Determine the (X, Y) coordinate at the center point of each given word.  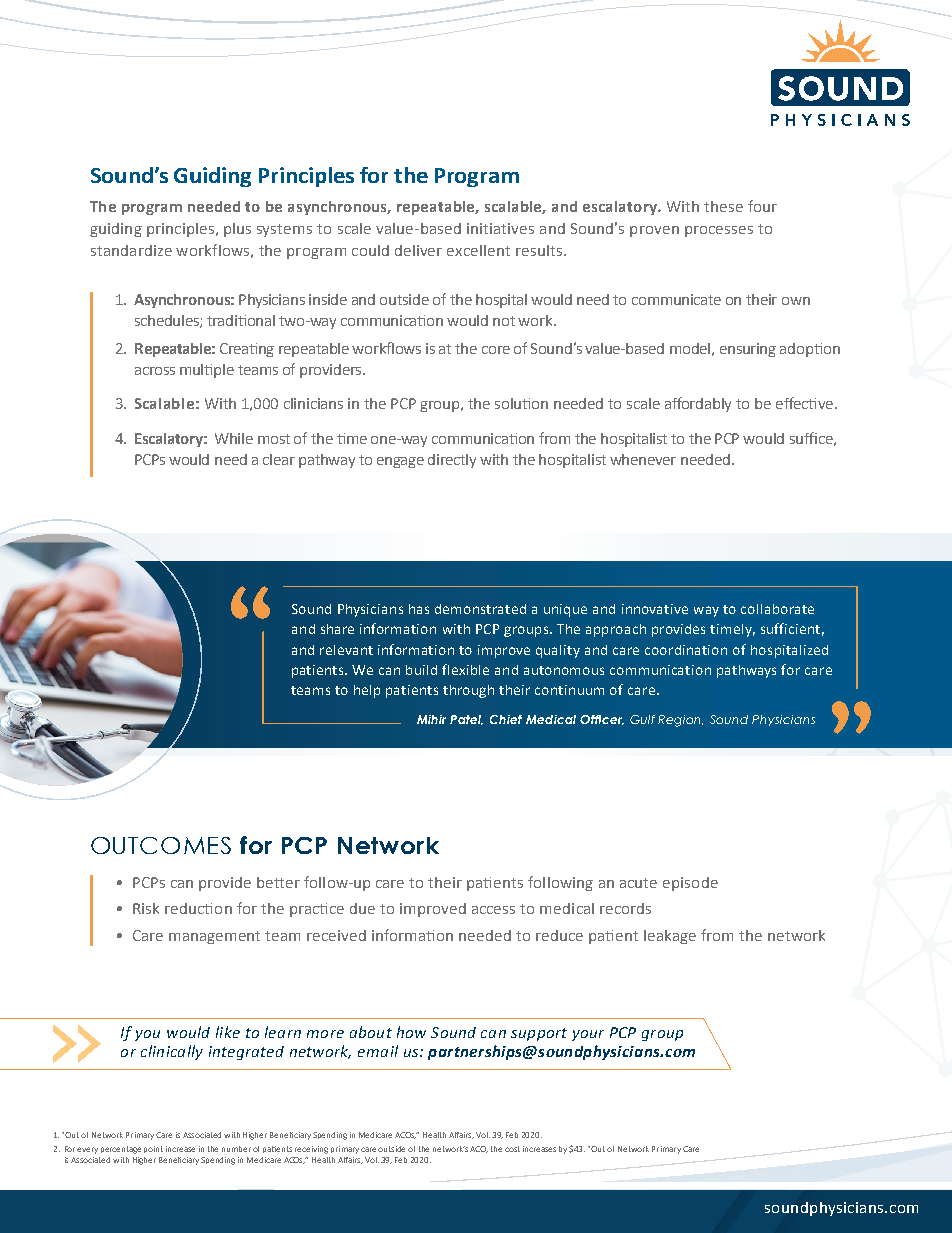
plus (237, 230)
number (236, 1149)
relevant (346, 650)
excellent (478, 250)
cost (512, 1149)
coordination (686, 650)
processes (719, 231)
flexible (465, 669)
